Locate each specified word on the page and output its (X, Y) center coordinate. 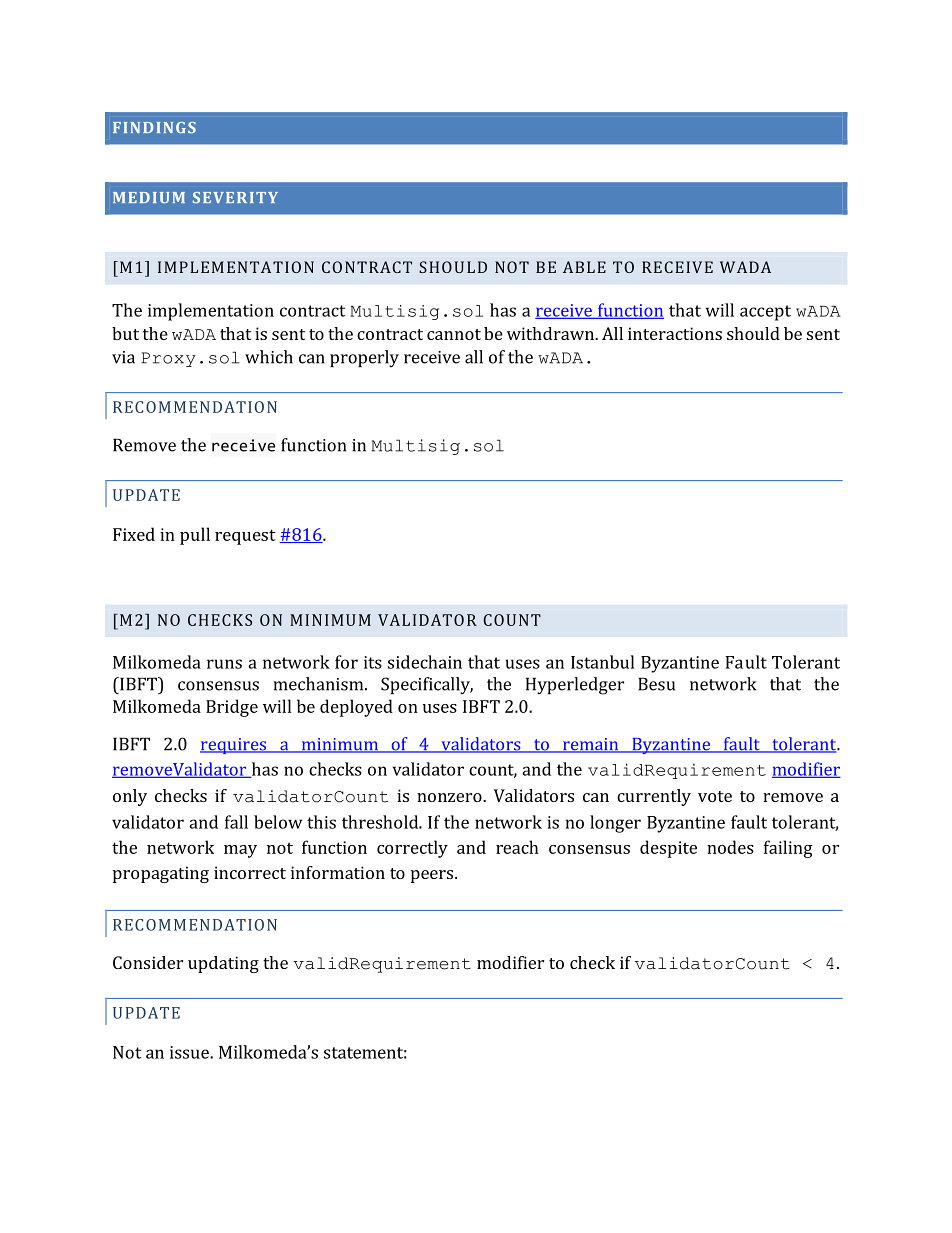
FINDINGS (154, 127)
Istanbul (602, 662)
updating (223, 964)
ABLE (584, 267)
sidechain (425, 662)
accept (765, 313)
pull (195, 536)
